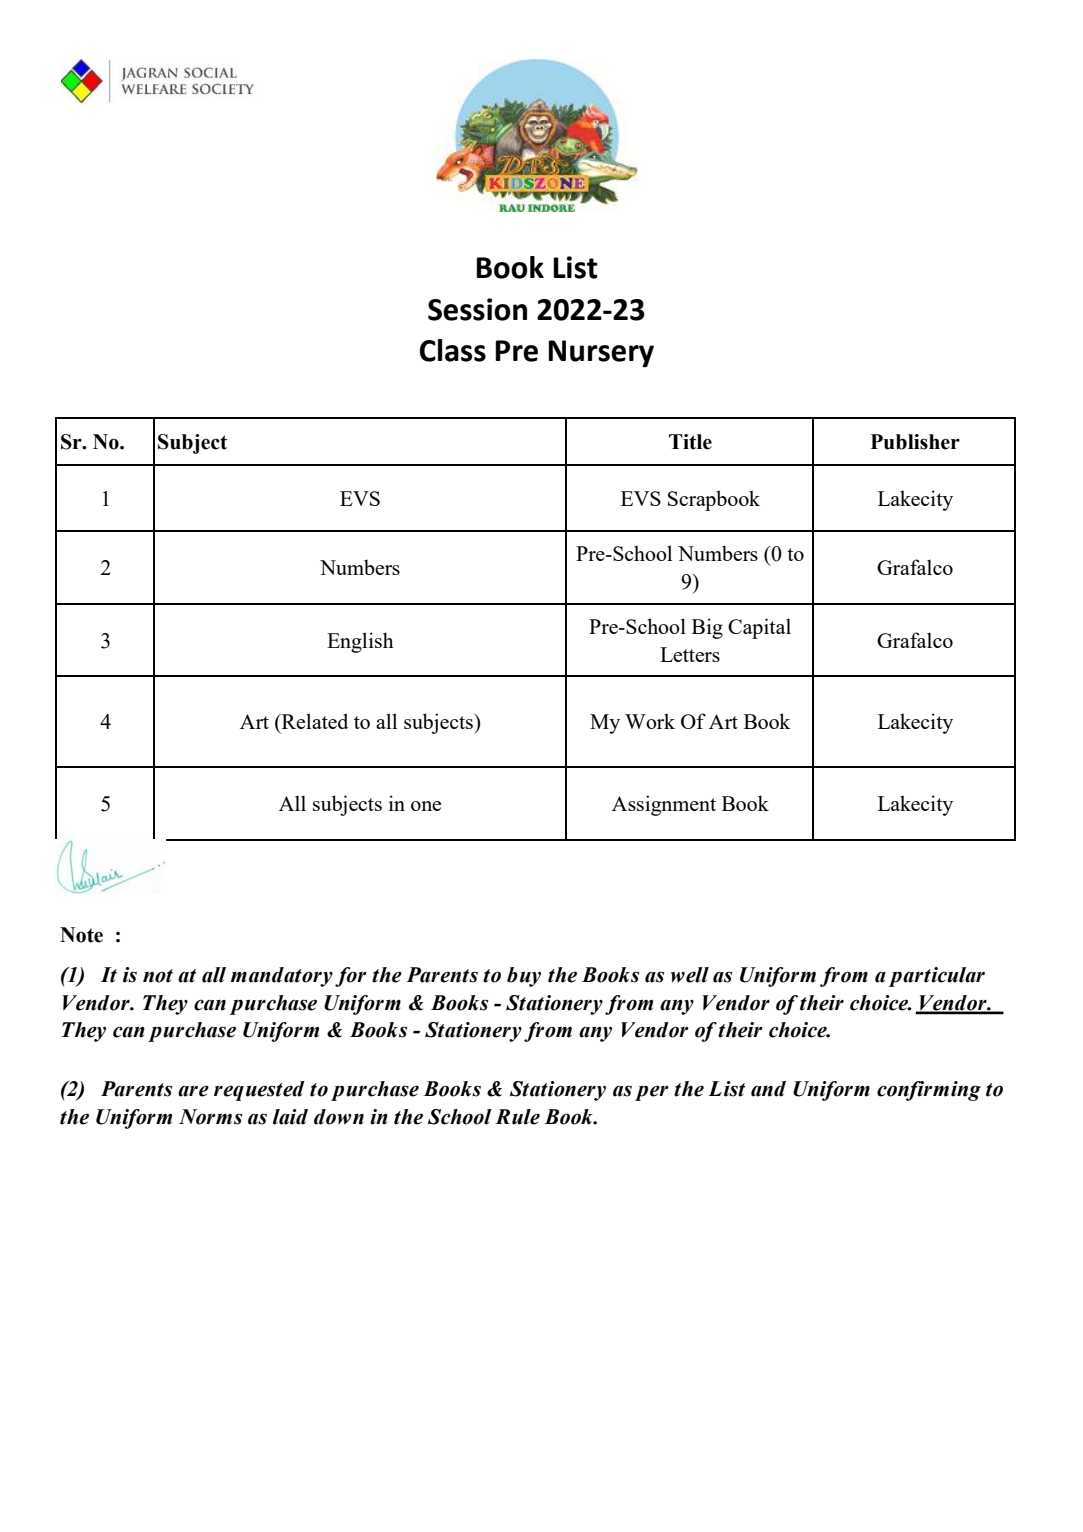  Describe the element at coordinates (210, 1117) in the document. I see `Norms` at that location.
